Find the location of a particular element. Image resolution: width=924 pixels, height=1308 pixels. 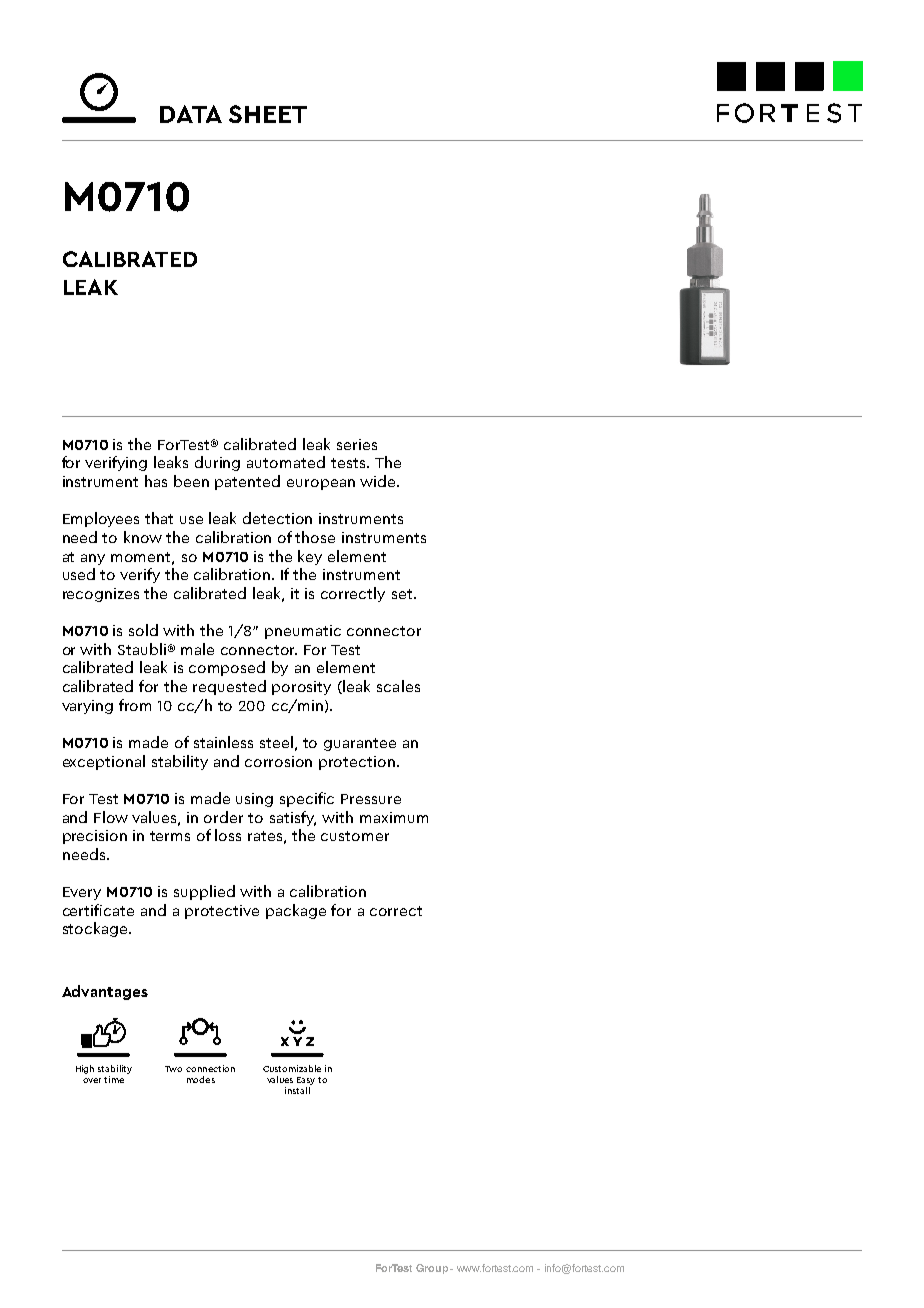

SHEET is located at coordinates (268, 114).
